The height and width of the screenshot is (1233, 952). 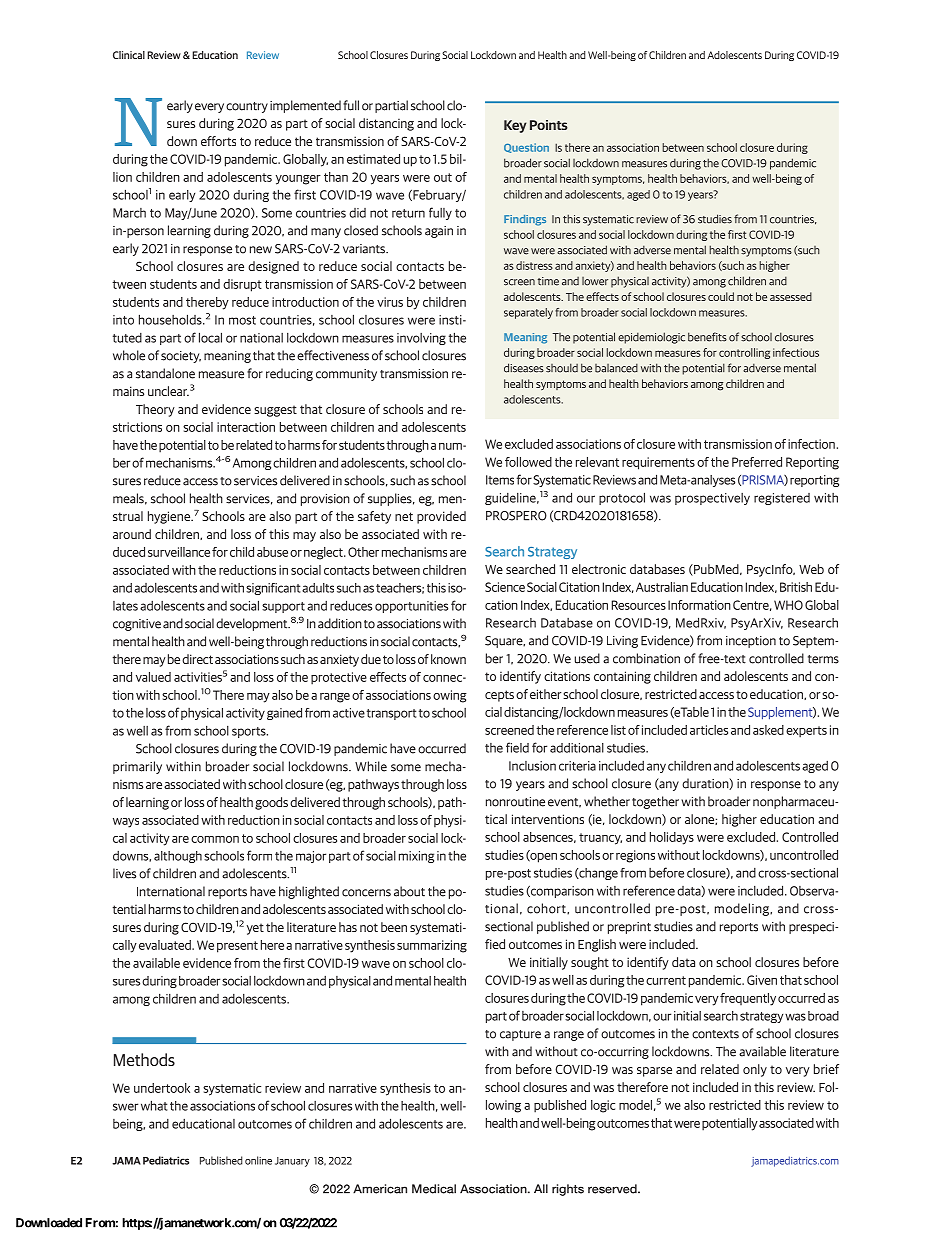 What do you see at coordinates (672, 838) in the screenshot?
I see `holidays` at bounding box center [672, 838].
